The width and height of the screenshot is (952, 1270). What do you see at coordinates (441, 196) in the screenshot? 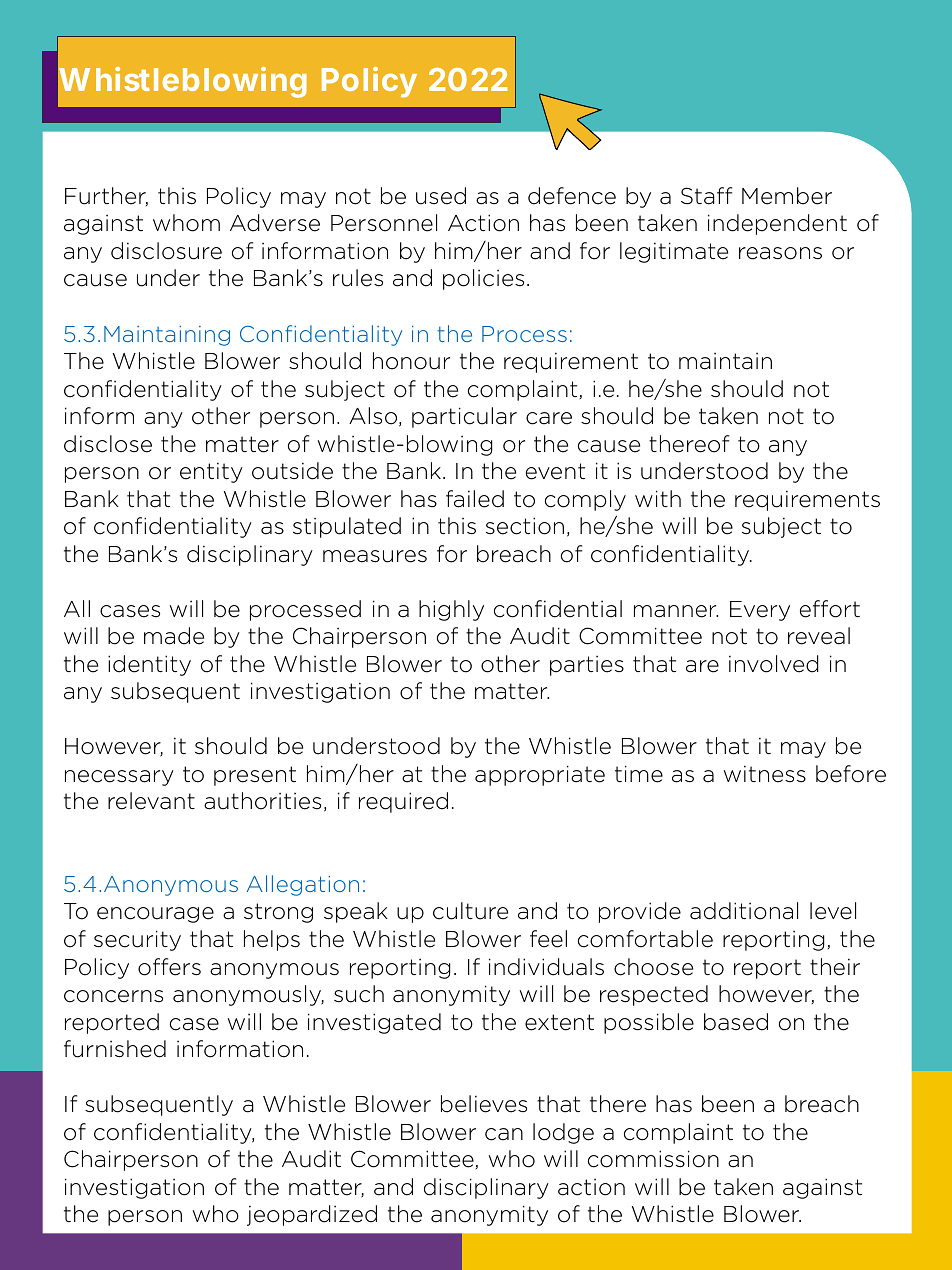
I see `used` at bounding box center [441, 196].
